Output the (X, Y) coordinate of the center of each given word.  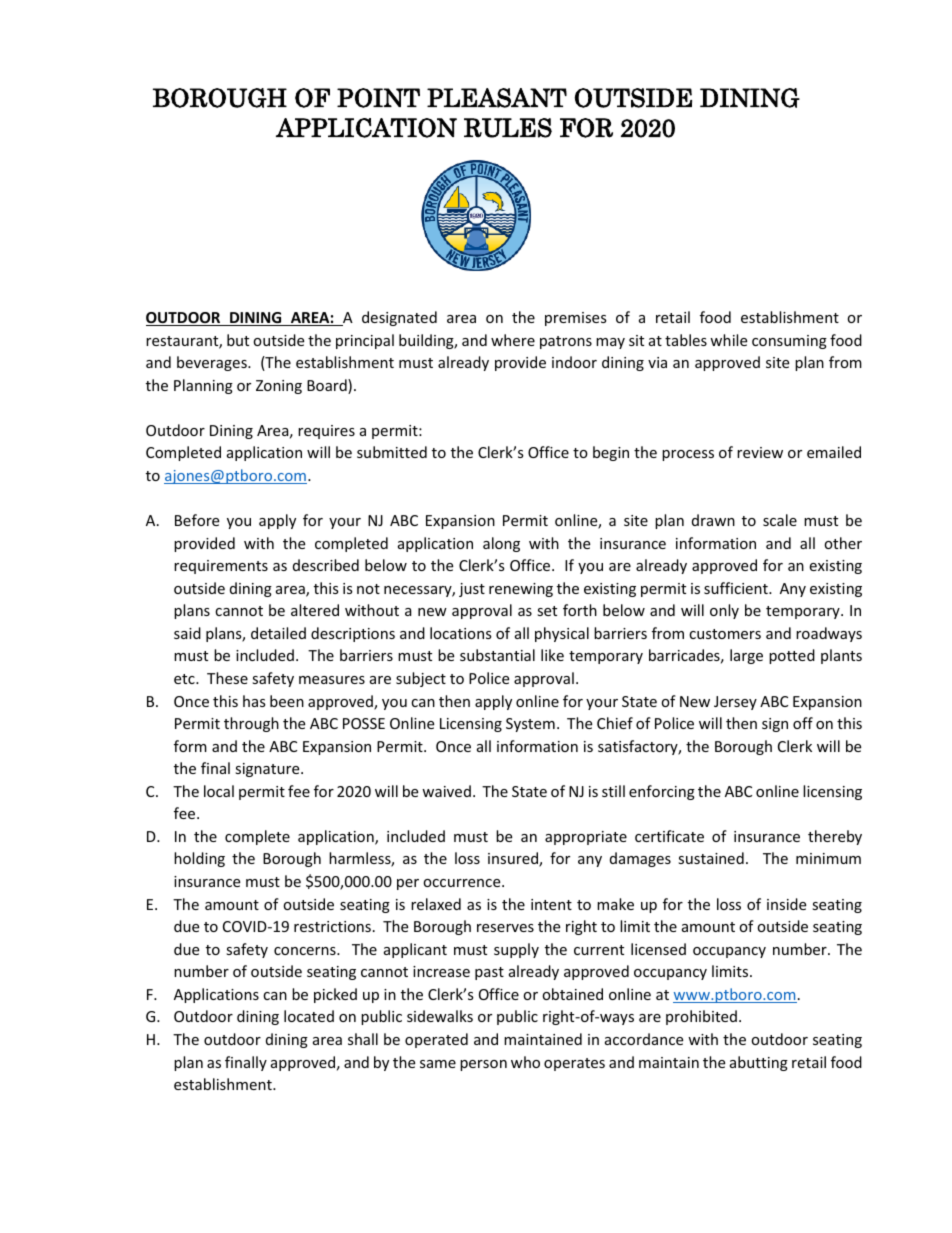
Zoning (279, 387)
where (513, 340)
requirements (221, 567)
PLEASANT (497, 98)
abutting (759, 1063)
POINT (378, 98)
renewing (521, 590)
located (309, 1016)
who (525, 1062)
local (219, 791)
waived (446, 791)
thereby (835, 837)
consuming (789, 342)
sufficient (737, 588)
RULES (508, 128)
